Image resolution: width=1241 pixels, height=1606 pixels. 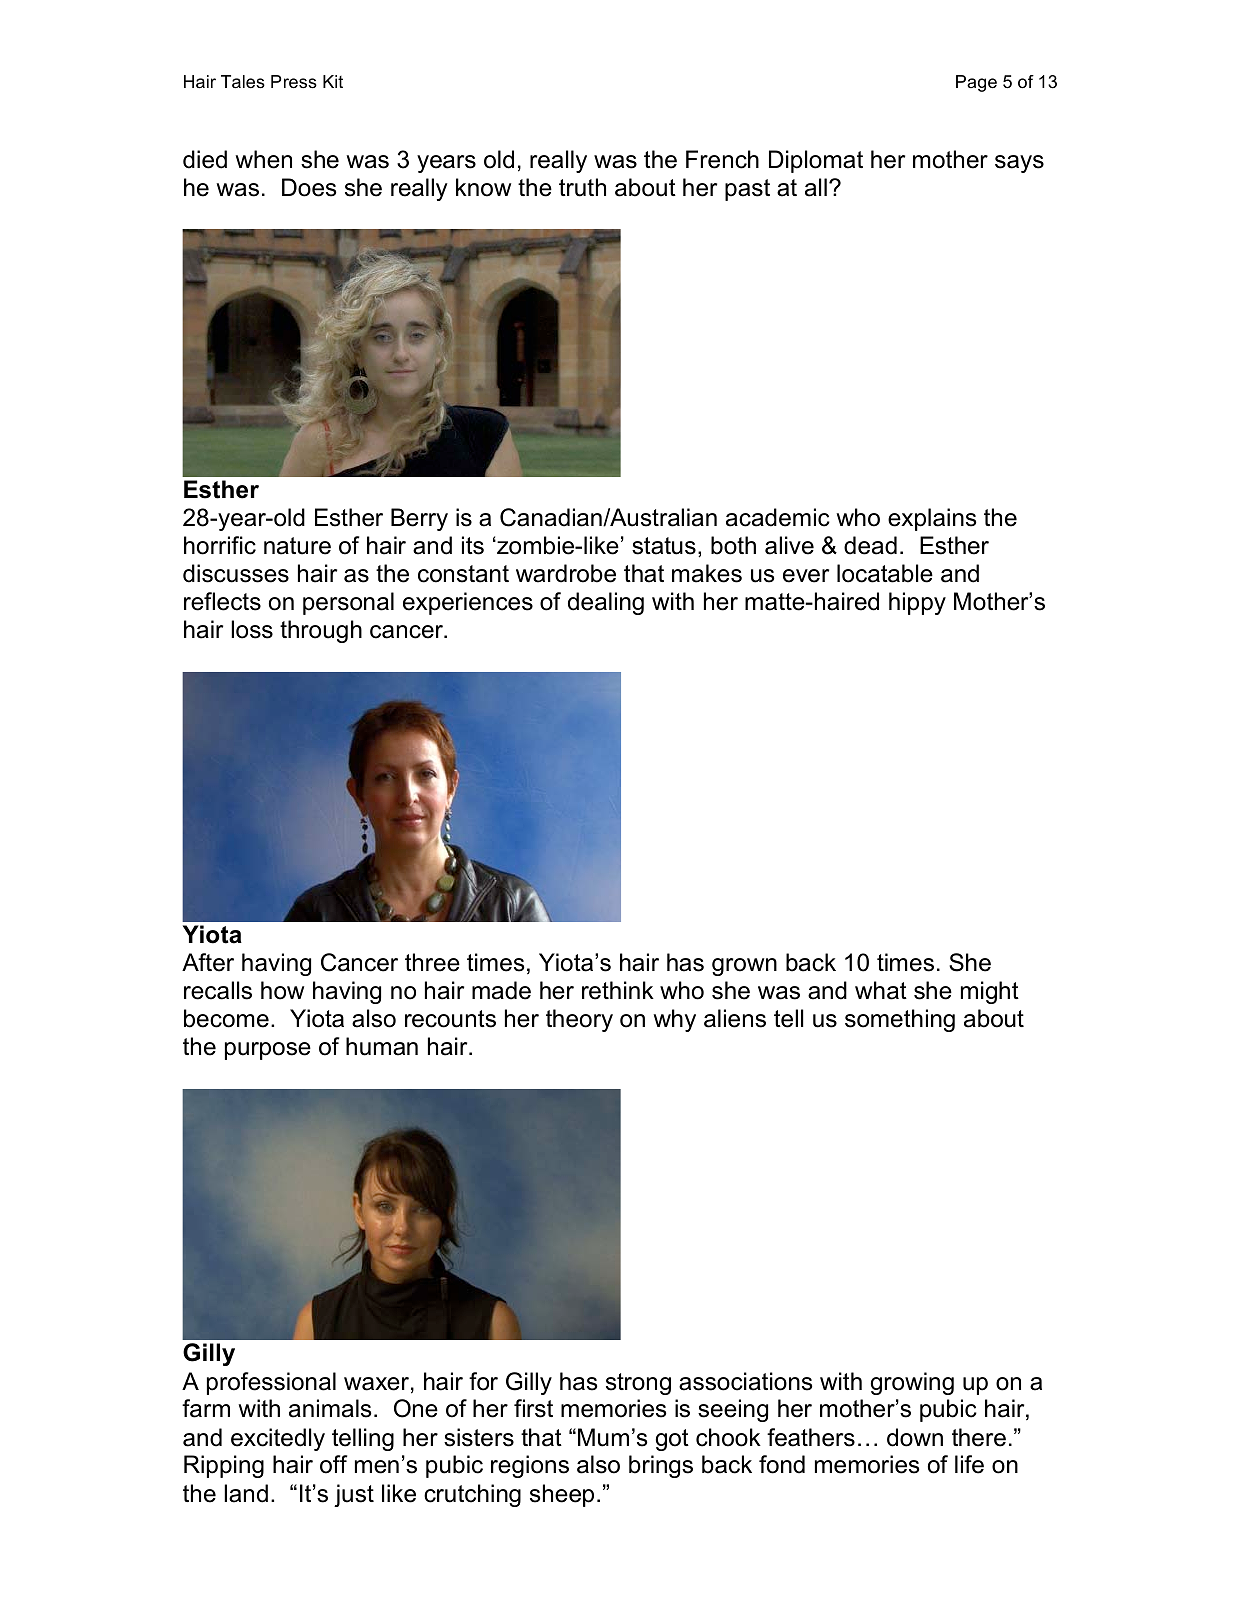 I want to click on truth, so click(x=582, y=187).
